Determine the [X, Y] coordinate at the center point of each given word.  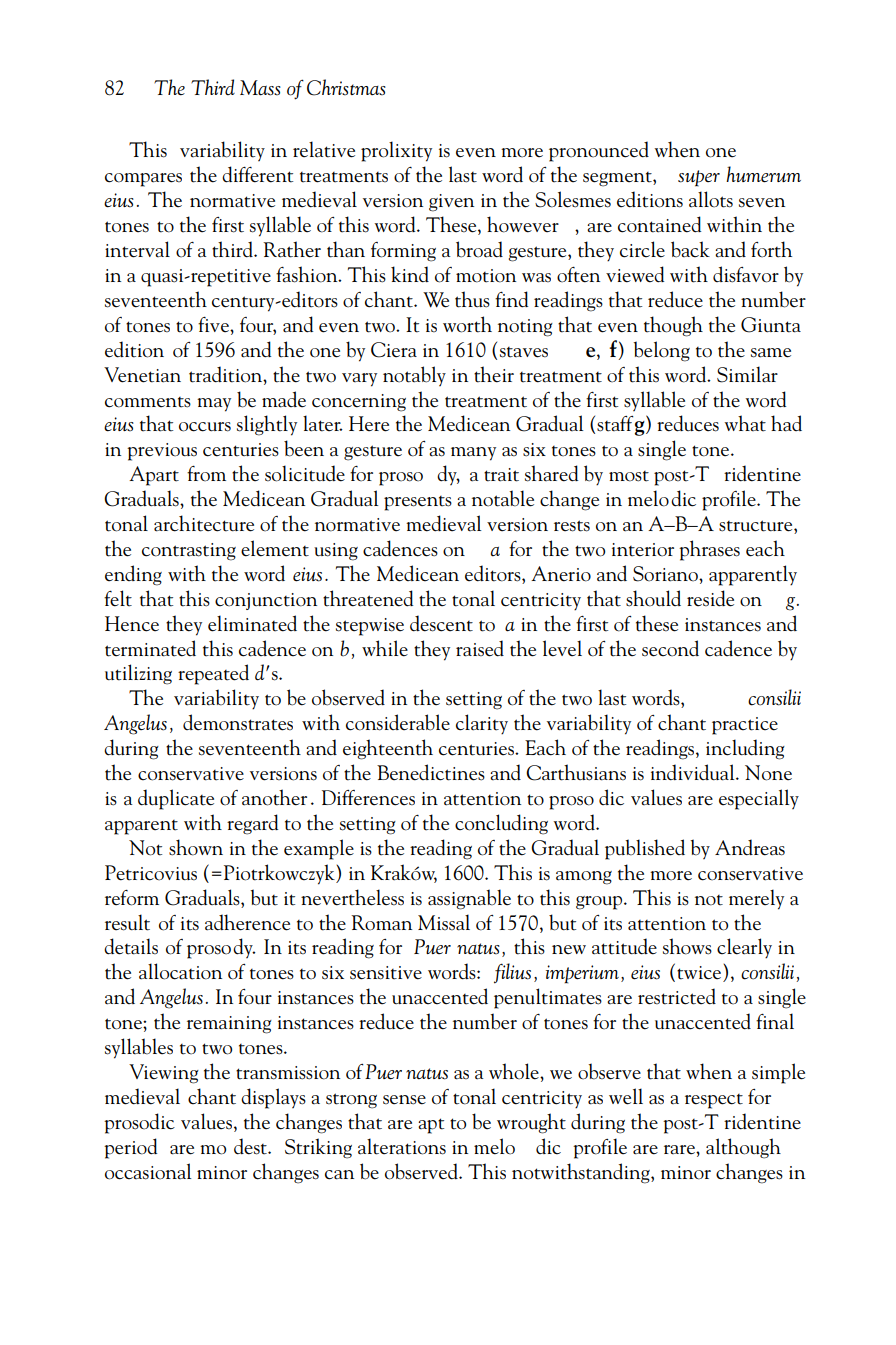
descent [441, 623]
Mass [260, 88]
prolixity [396, 151]
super [699, 178]
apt [431, 1126]
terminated [150, 648]
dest [251, 1146]
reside [710, 598]
